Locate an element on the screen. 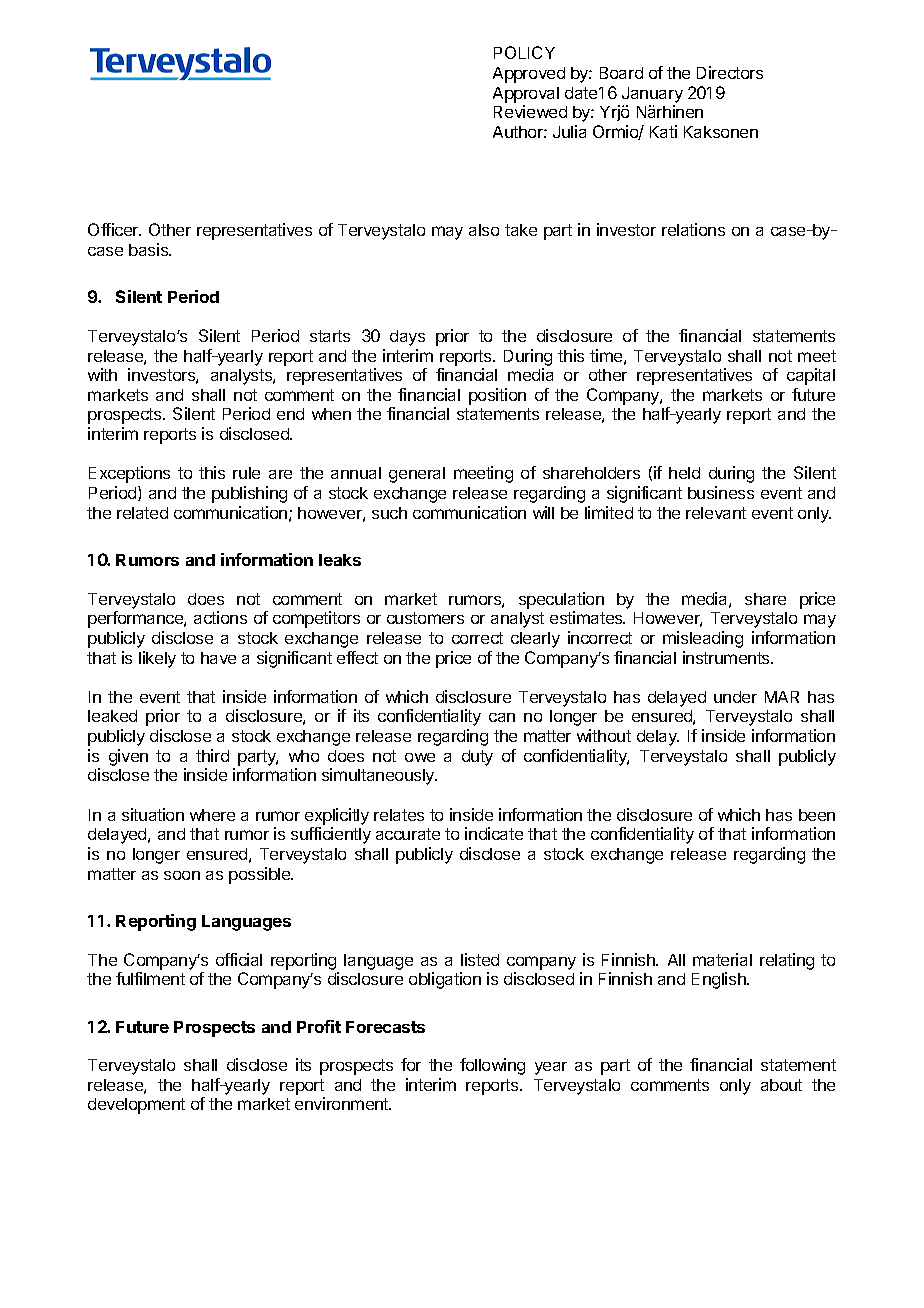  following is located at coordinates (492, 1066).
